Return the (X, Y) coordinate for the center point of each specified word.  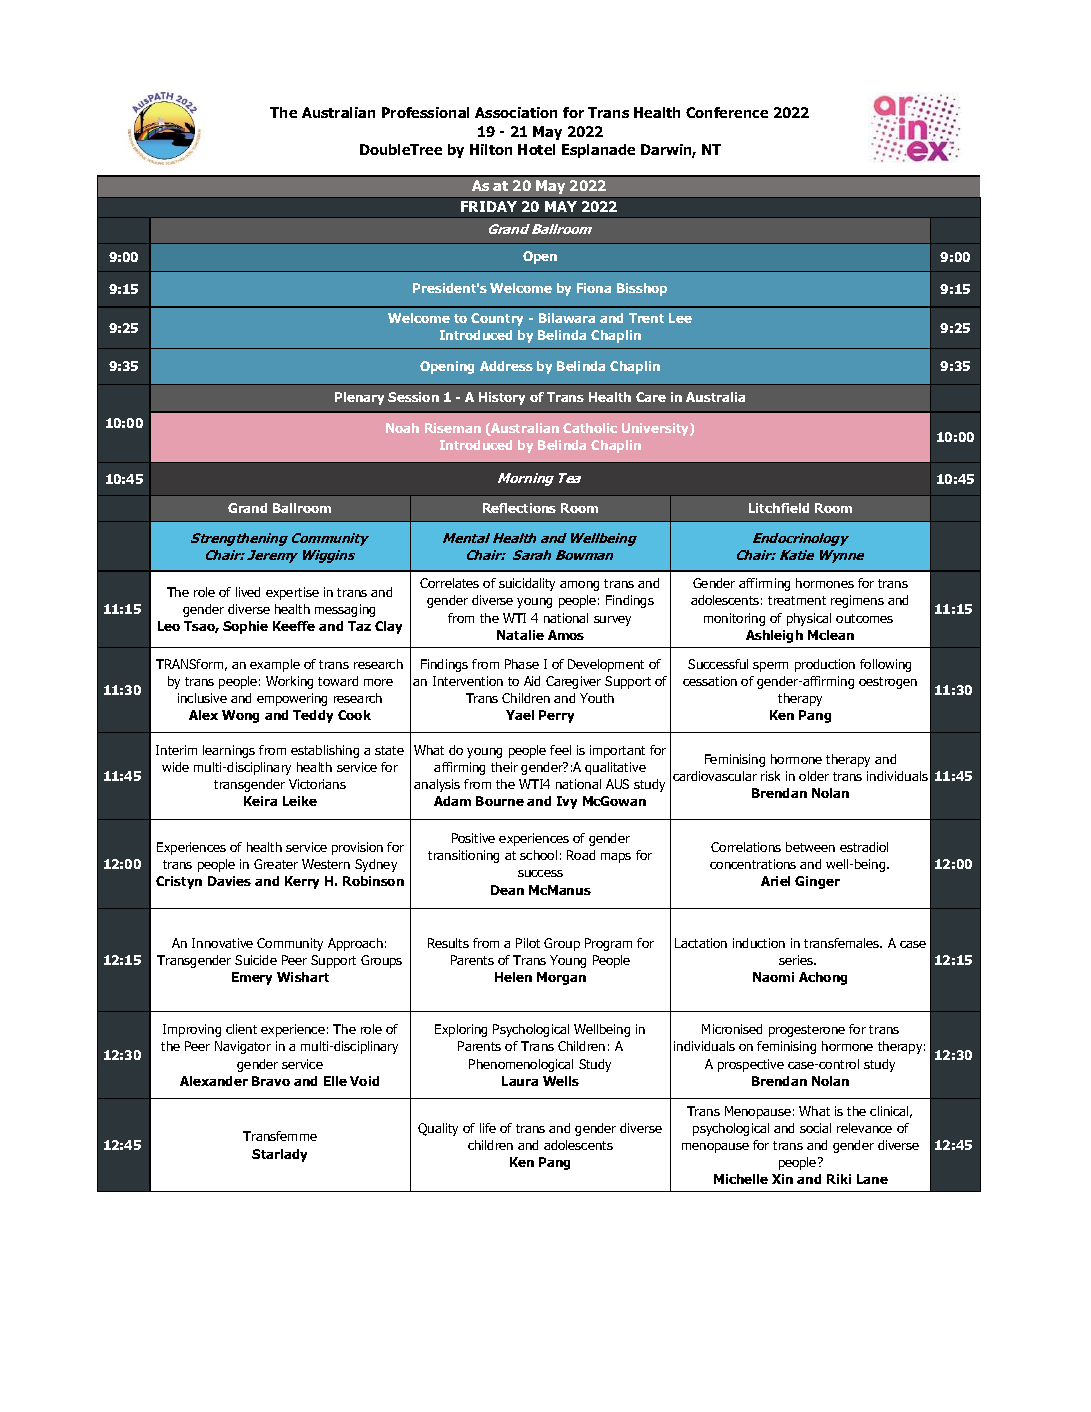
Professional (425, 112)
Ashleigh (774, 636)
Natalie (520, 635)
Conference (727, 112)
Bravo (271, 1081)
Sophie (245, 627)
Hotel (536, 149)
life (488, 1128)
